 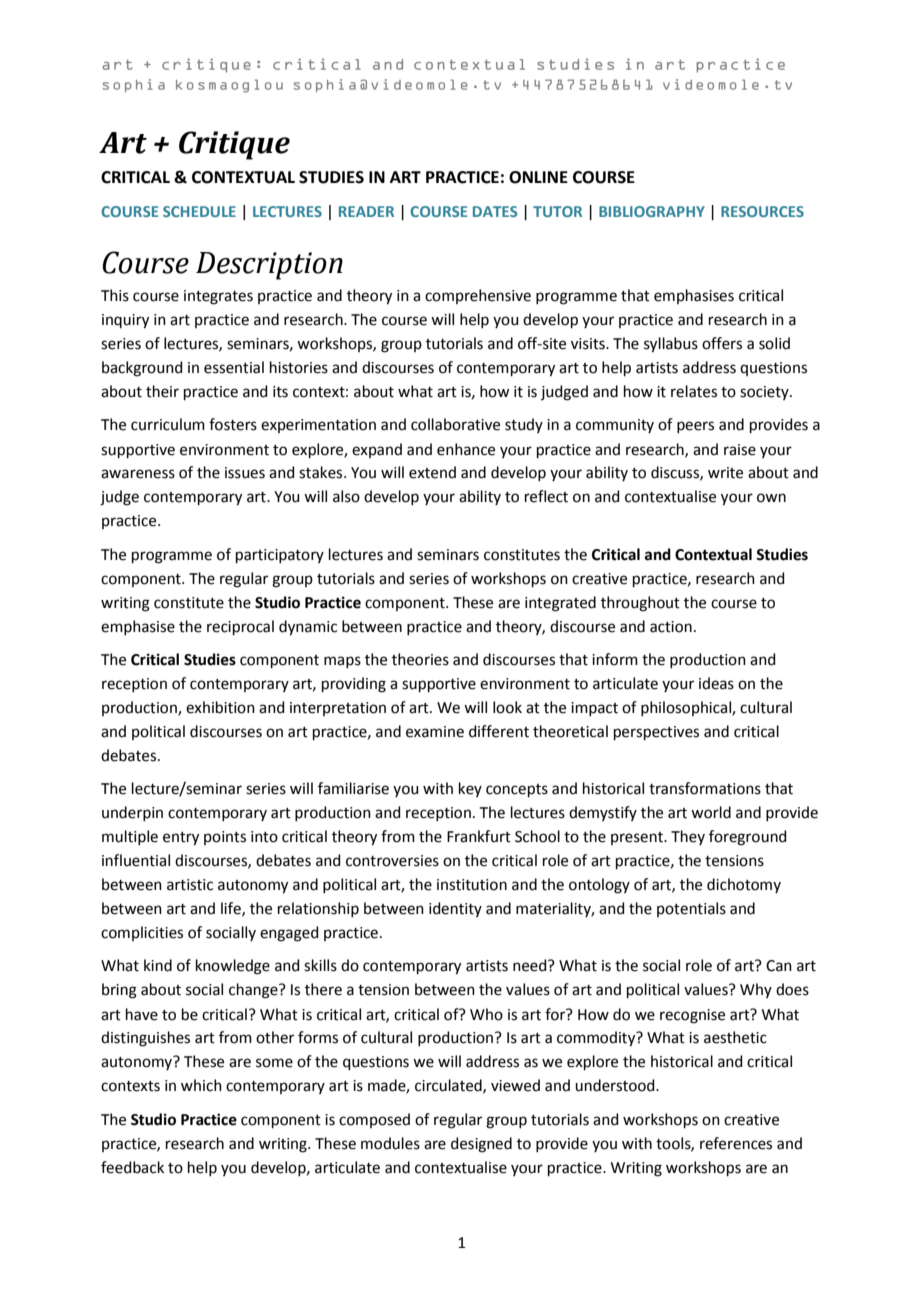 What do you see at coordinates (201, 1085) in the screenshot?
I see `which` at bounding box center [201, 1085].
